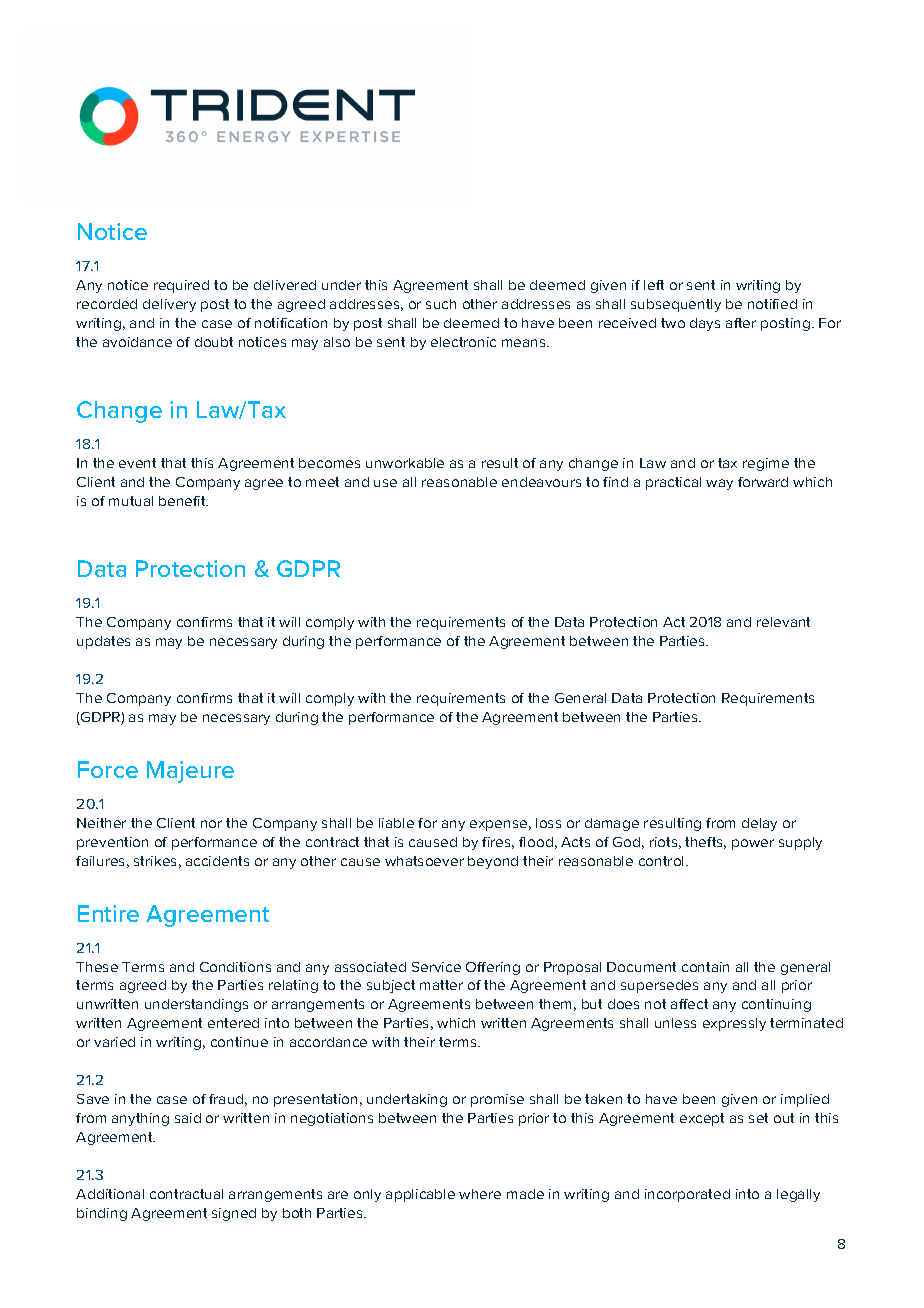  Describe the element at coordinates (235, 967) in the image. I see `Conditions` at that location.
